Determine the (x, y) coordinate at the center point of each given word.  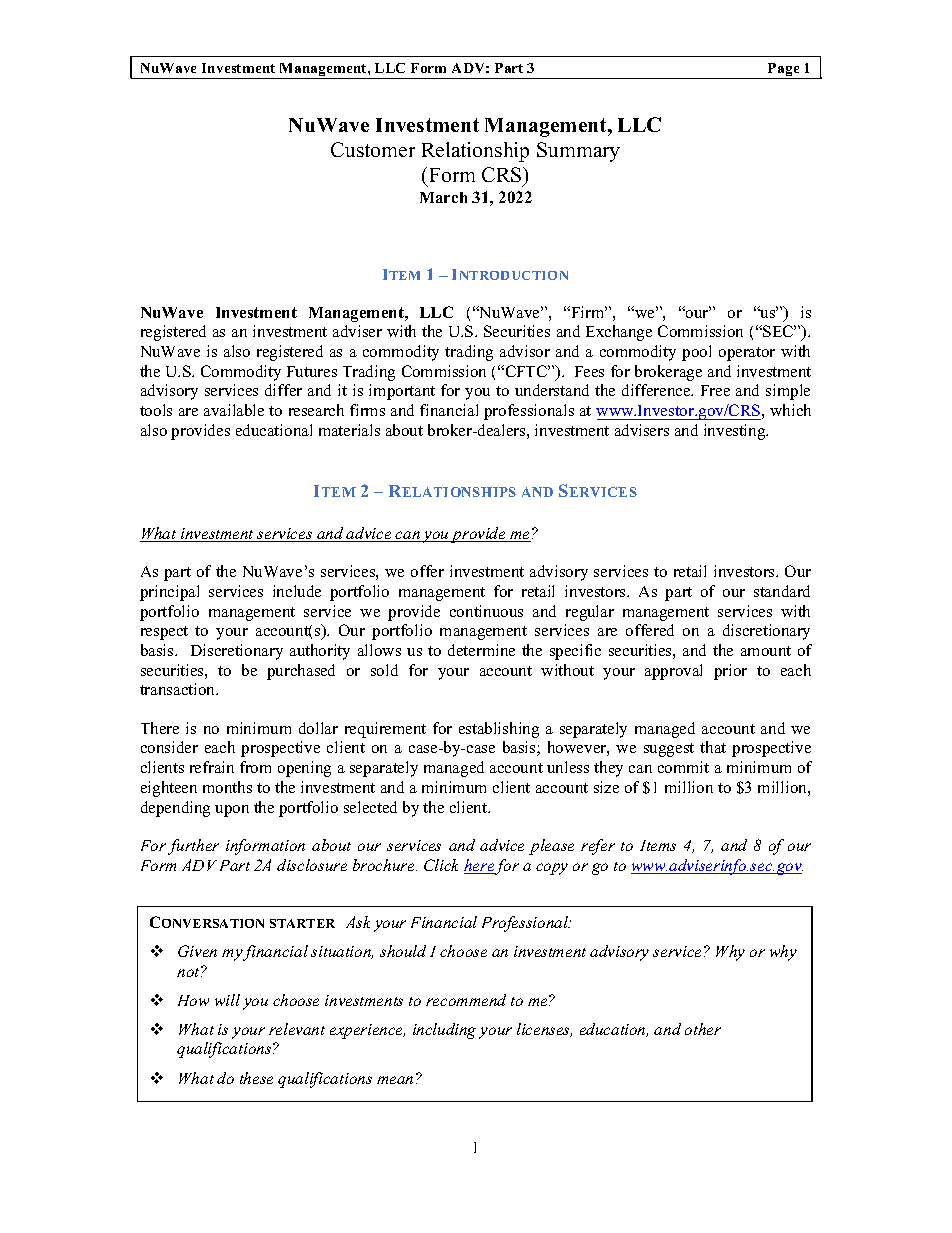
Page (784, 71)
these (256, 1078)
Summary (578, 152)
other (703, 1029)
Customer (373, 149)
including (444, 1031)
